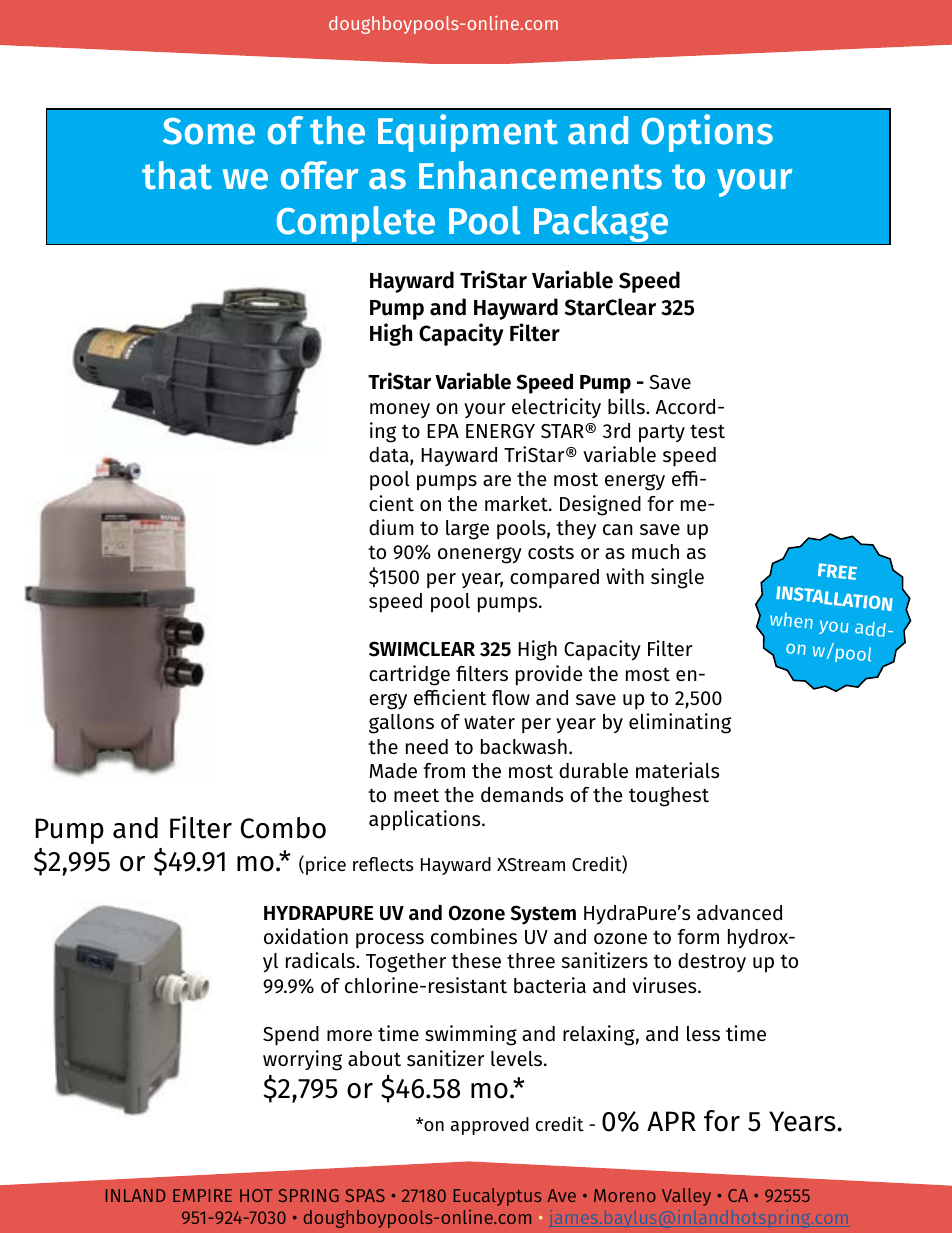  What do you see at coordinates (468, 133) in the document?
I see `Equipment` at bounding box center [468, 133].
